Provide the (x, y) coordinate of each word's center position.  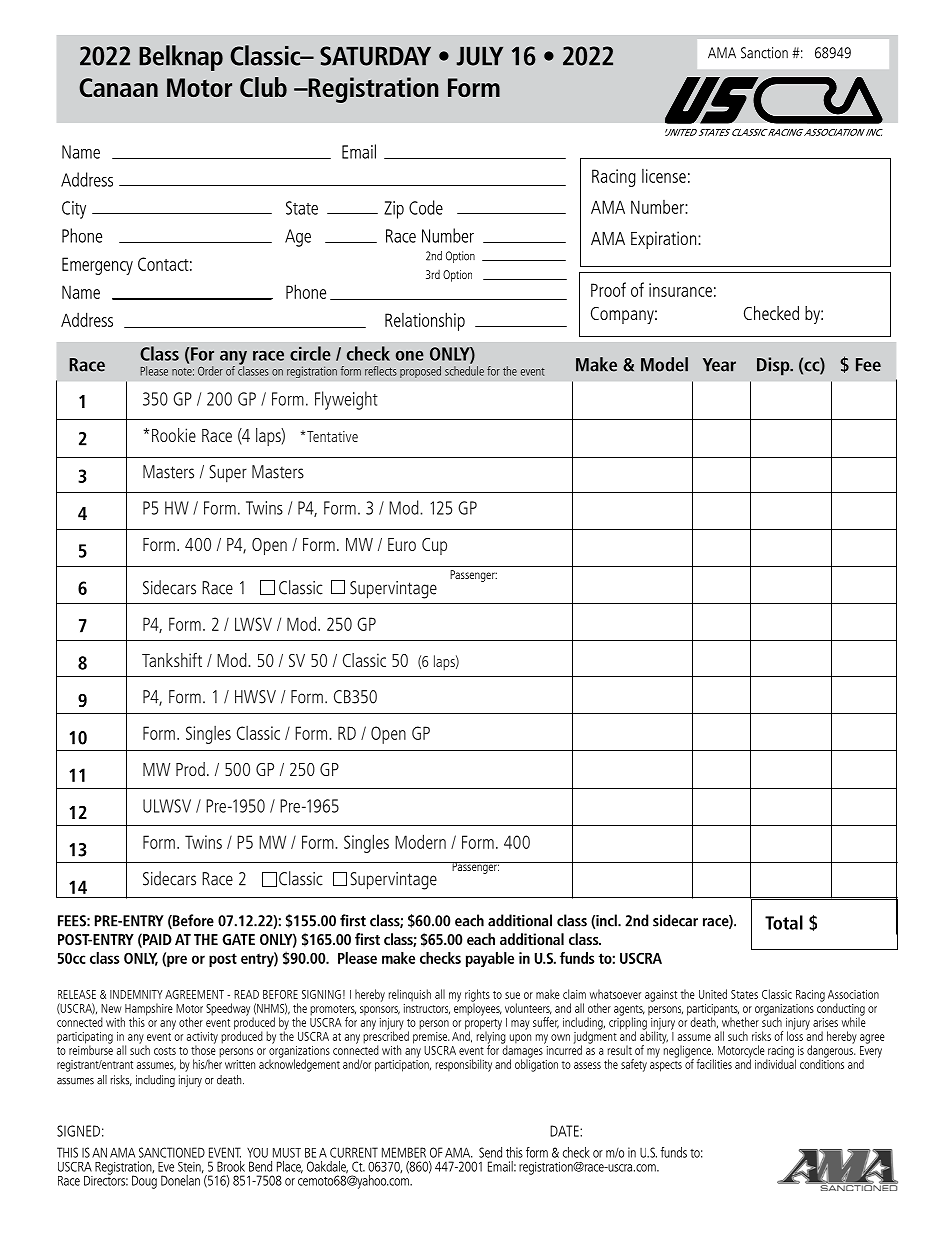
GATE (238, 939)
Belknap (181, 58)
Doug (144, 1182)
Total (784, 922)
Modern (420, 841)
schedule (464, 371)
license (664, 176)
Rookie (174, 435)
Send (490, 1152)
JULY (480, 56)
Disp (774, 366)
